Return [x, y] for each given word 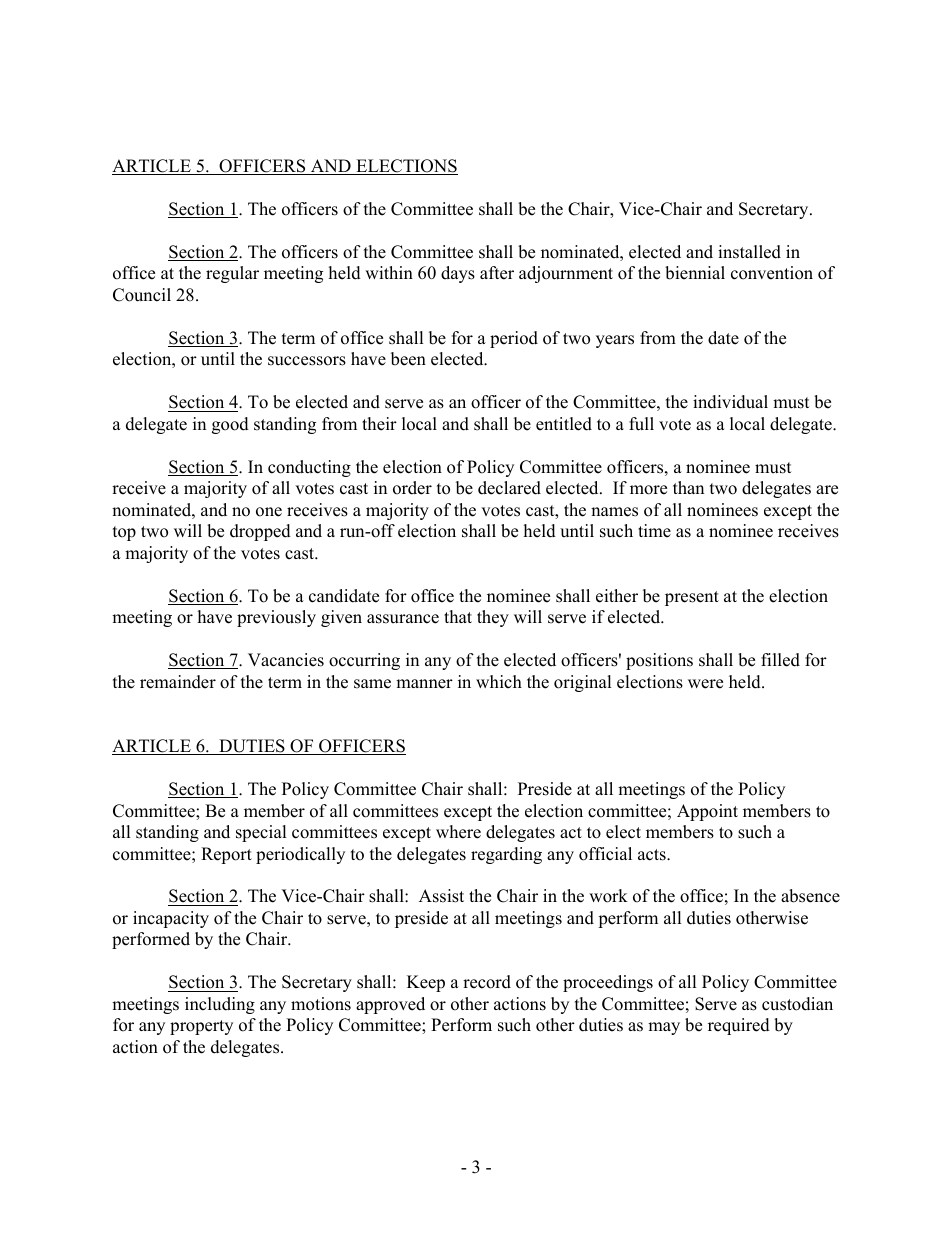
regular [232, 274]
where [458, 832]
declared [509, 488]
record [487, 982]
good [230, 425]
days [458, 274]
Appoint [707, 812]
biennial [695, 273]
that [458, 616]
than [688, 487]
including [220, 1005]
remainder [178, 682]
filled [780, 660]
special [261, 833]
